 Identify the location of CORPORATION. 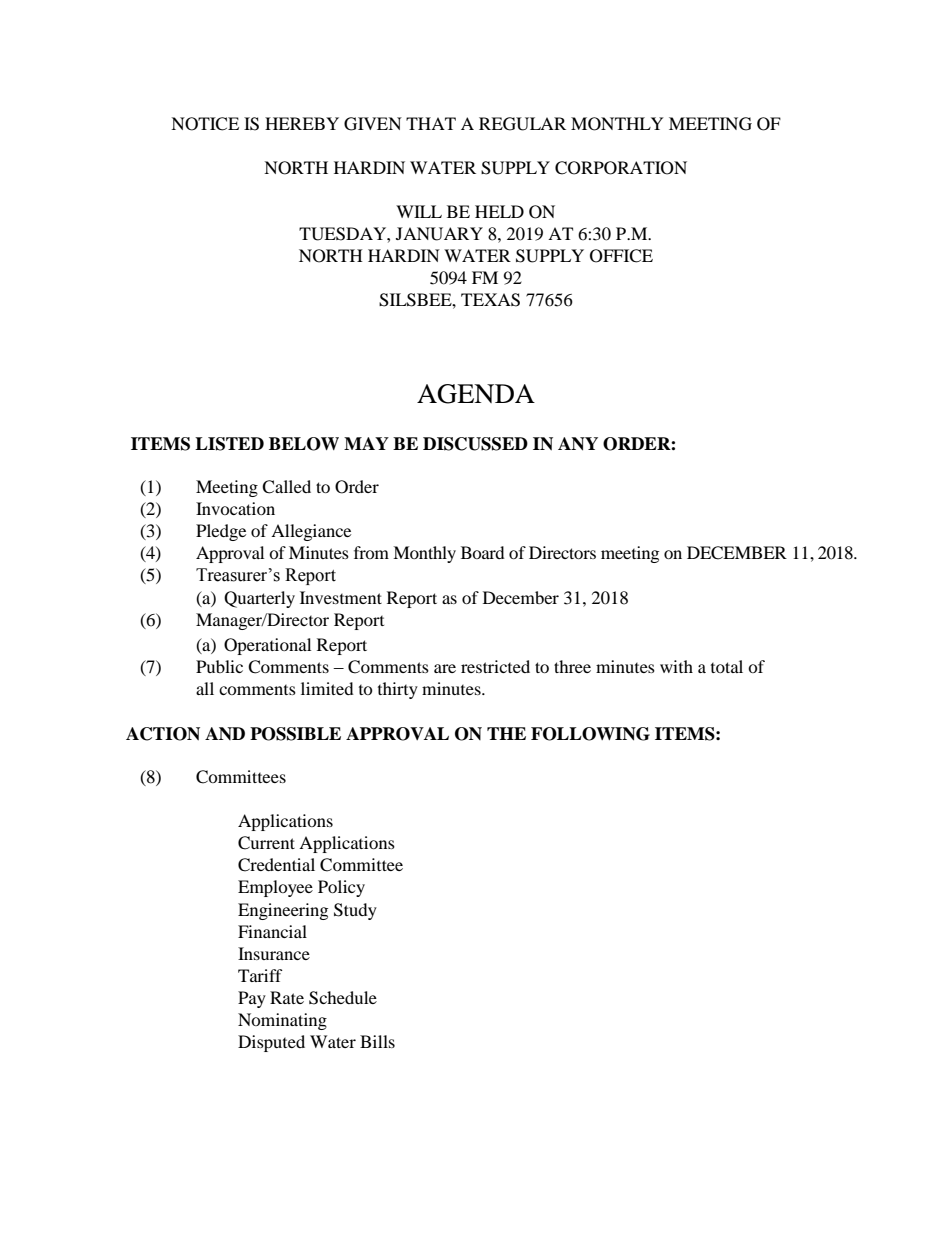
(621, 168).
